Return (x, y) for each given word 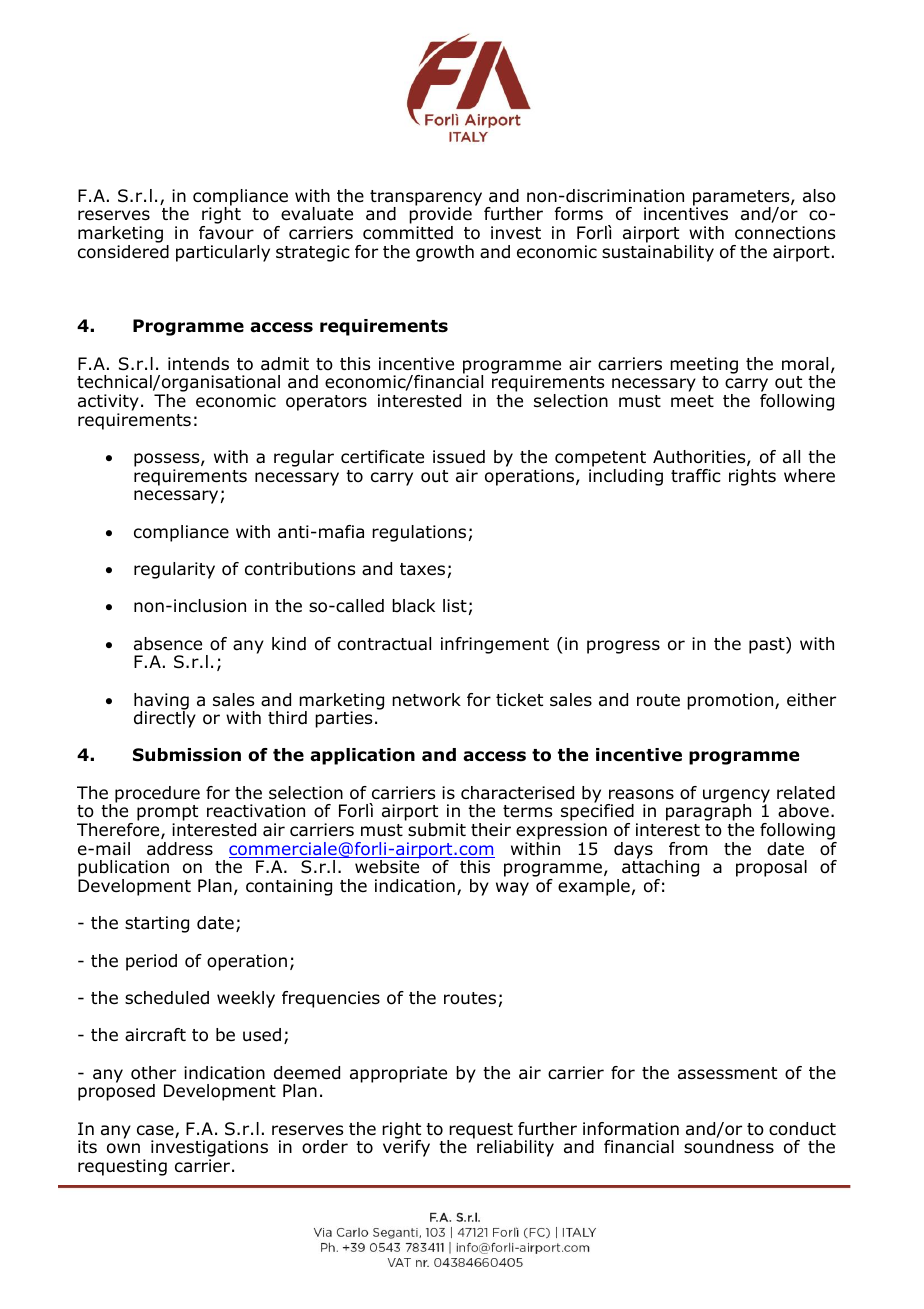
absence (168, 644)
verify (406, 1147)
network (426, 700)
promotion (731, 701)
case (156, 1131)
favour (226, 233)
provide (440, 216)
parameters (742, 199)
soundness (729, 1147)
